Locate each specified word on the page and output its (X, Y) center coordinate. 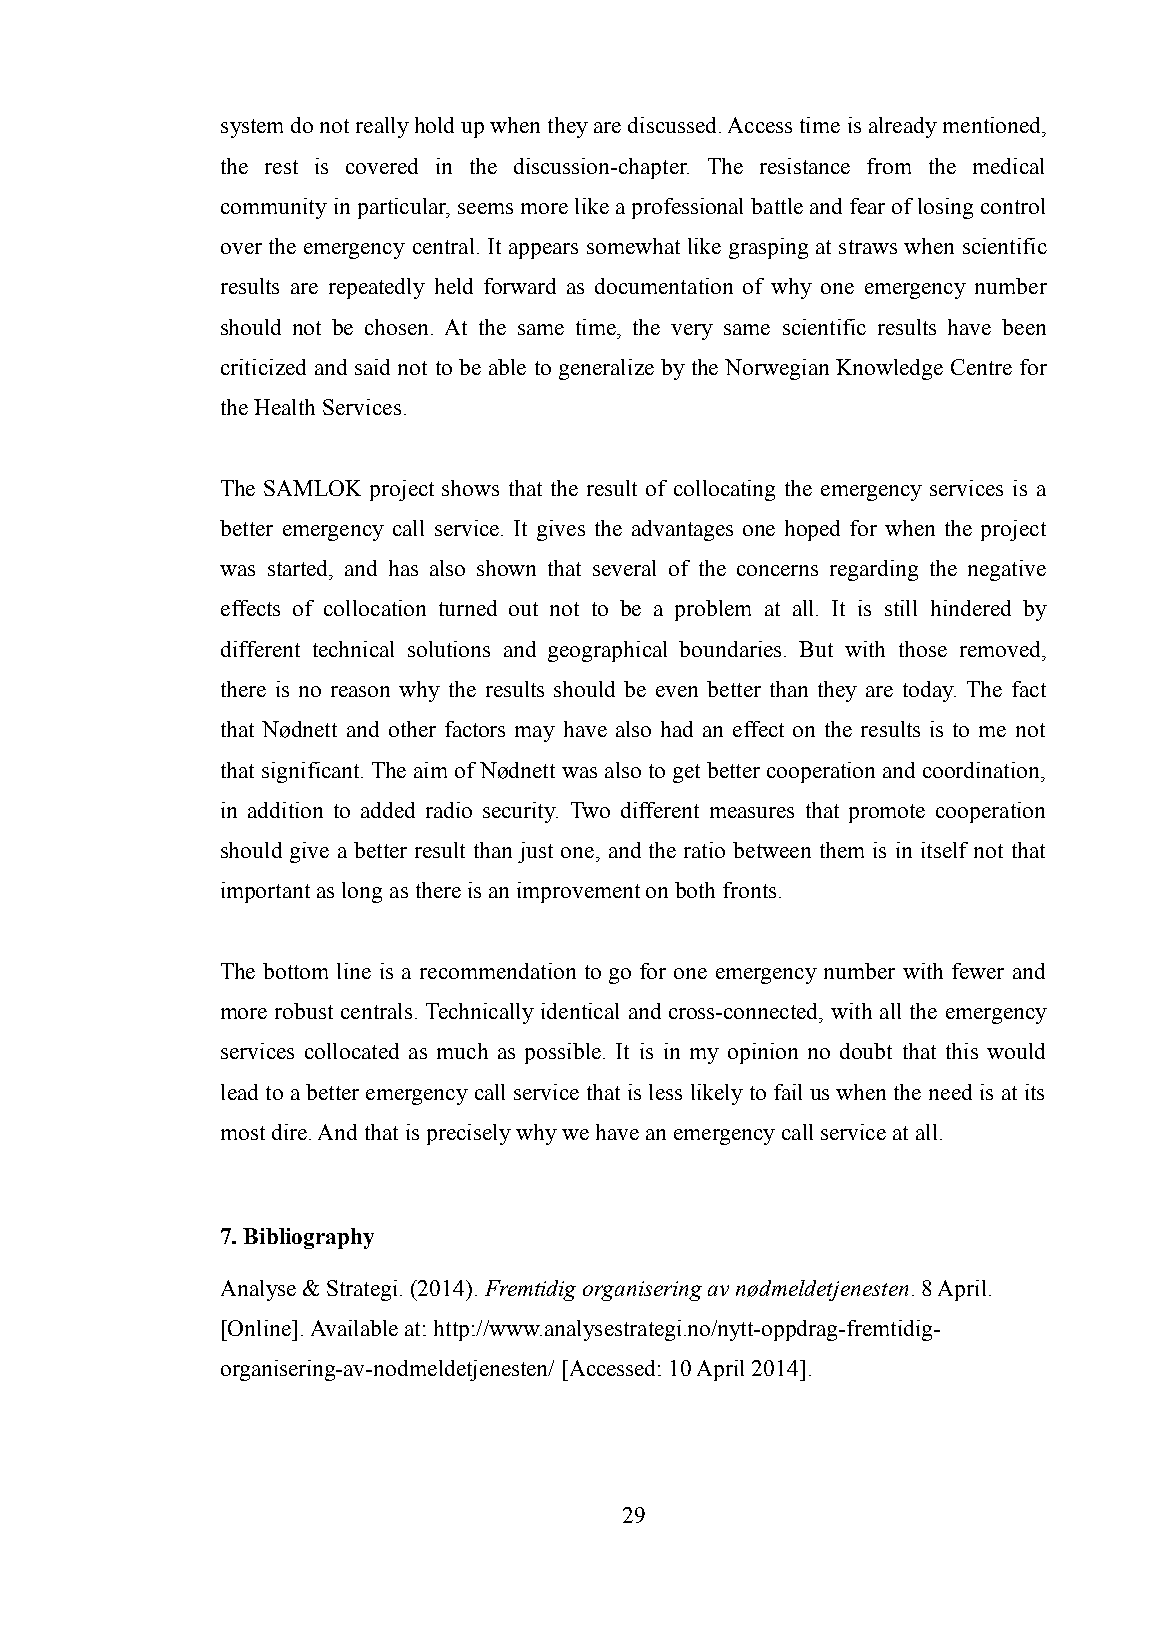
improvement (578, 892)
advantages (682, 530)
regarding (874, 570)
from (889, 166)
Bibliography (308, 1238)
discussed (672, 125)
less (665, 1092)
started (299, 568)
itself (944, 850)
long (362, 892)
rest (281, 167)
